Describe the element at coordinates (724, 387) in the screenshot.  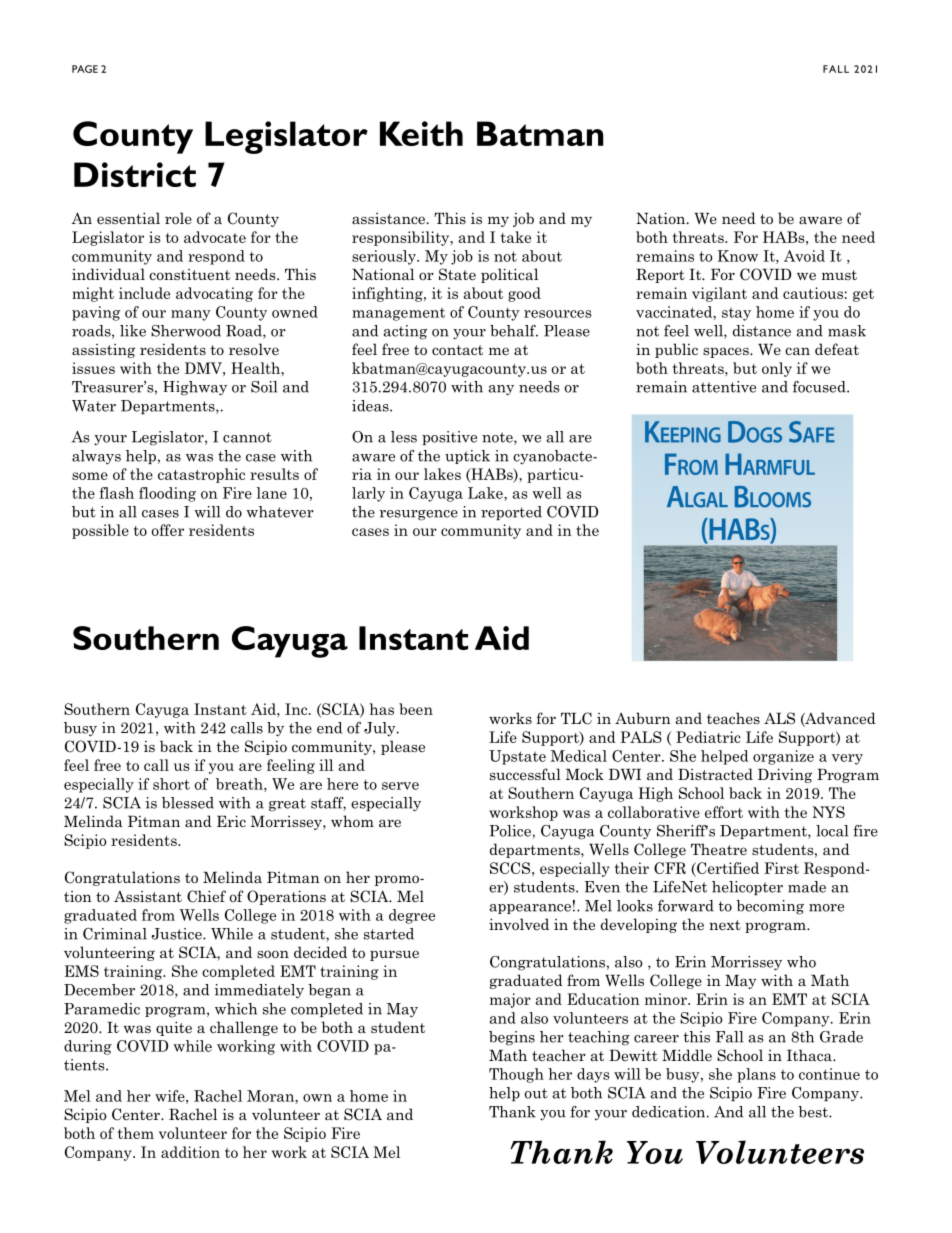
I see `attentive` at that location.
